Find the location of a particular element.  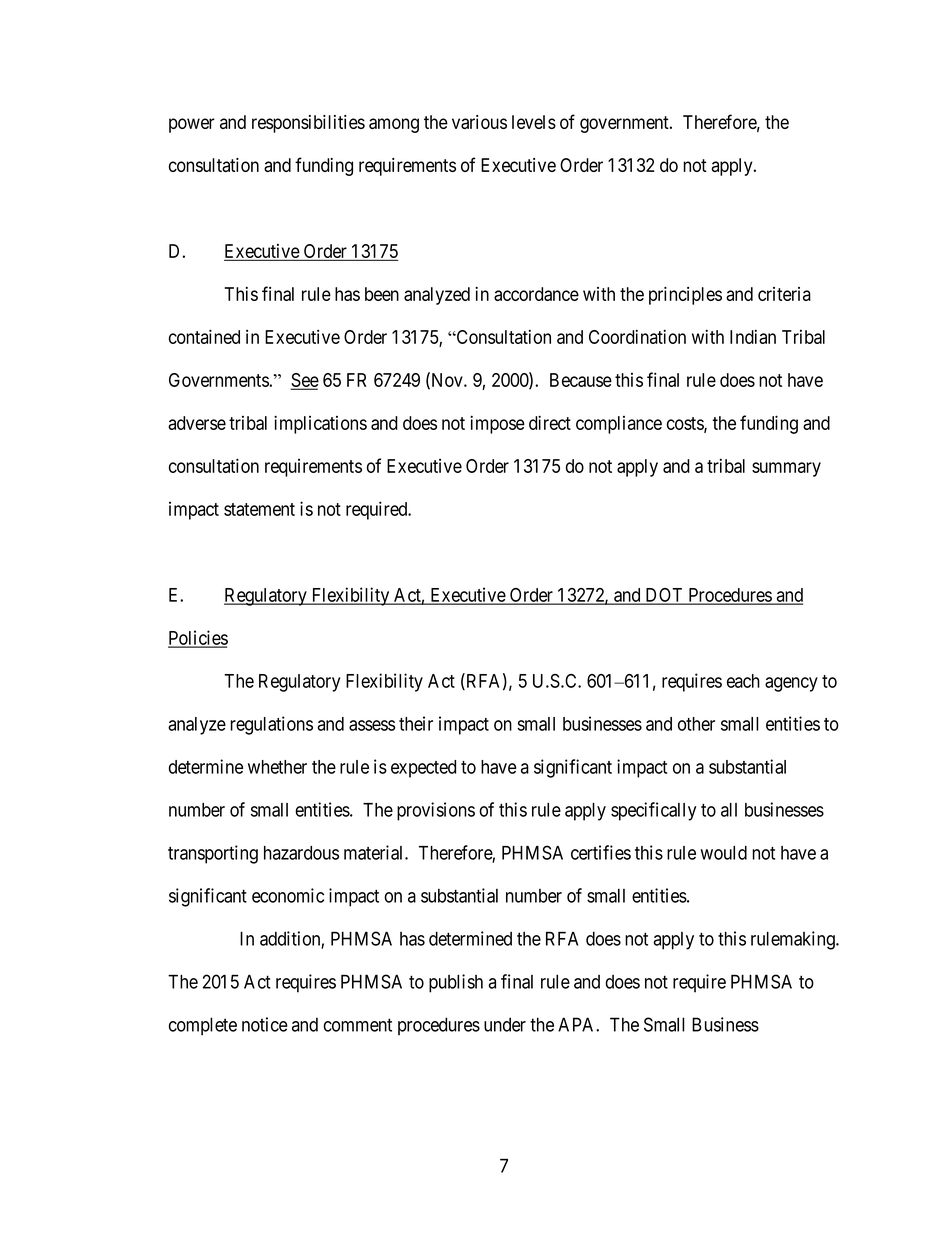

provisions is located at coordinates (436, 811).
